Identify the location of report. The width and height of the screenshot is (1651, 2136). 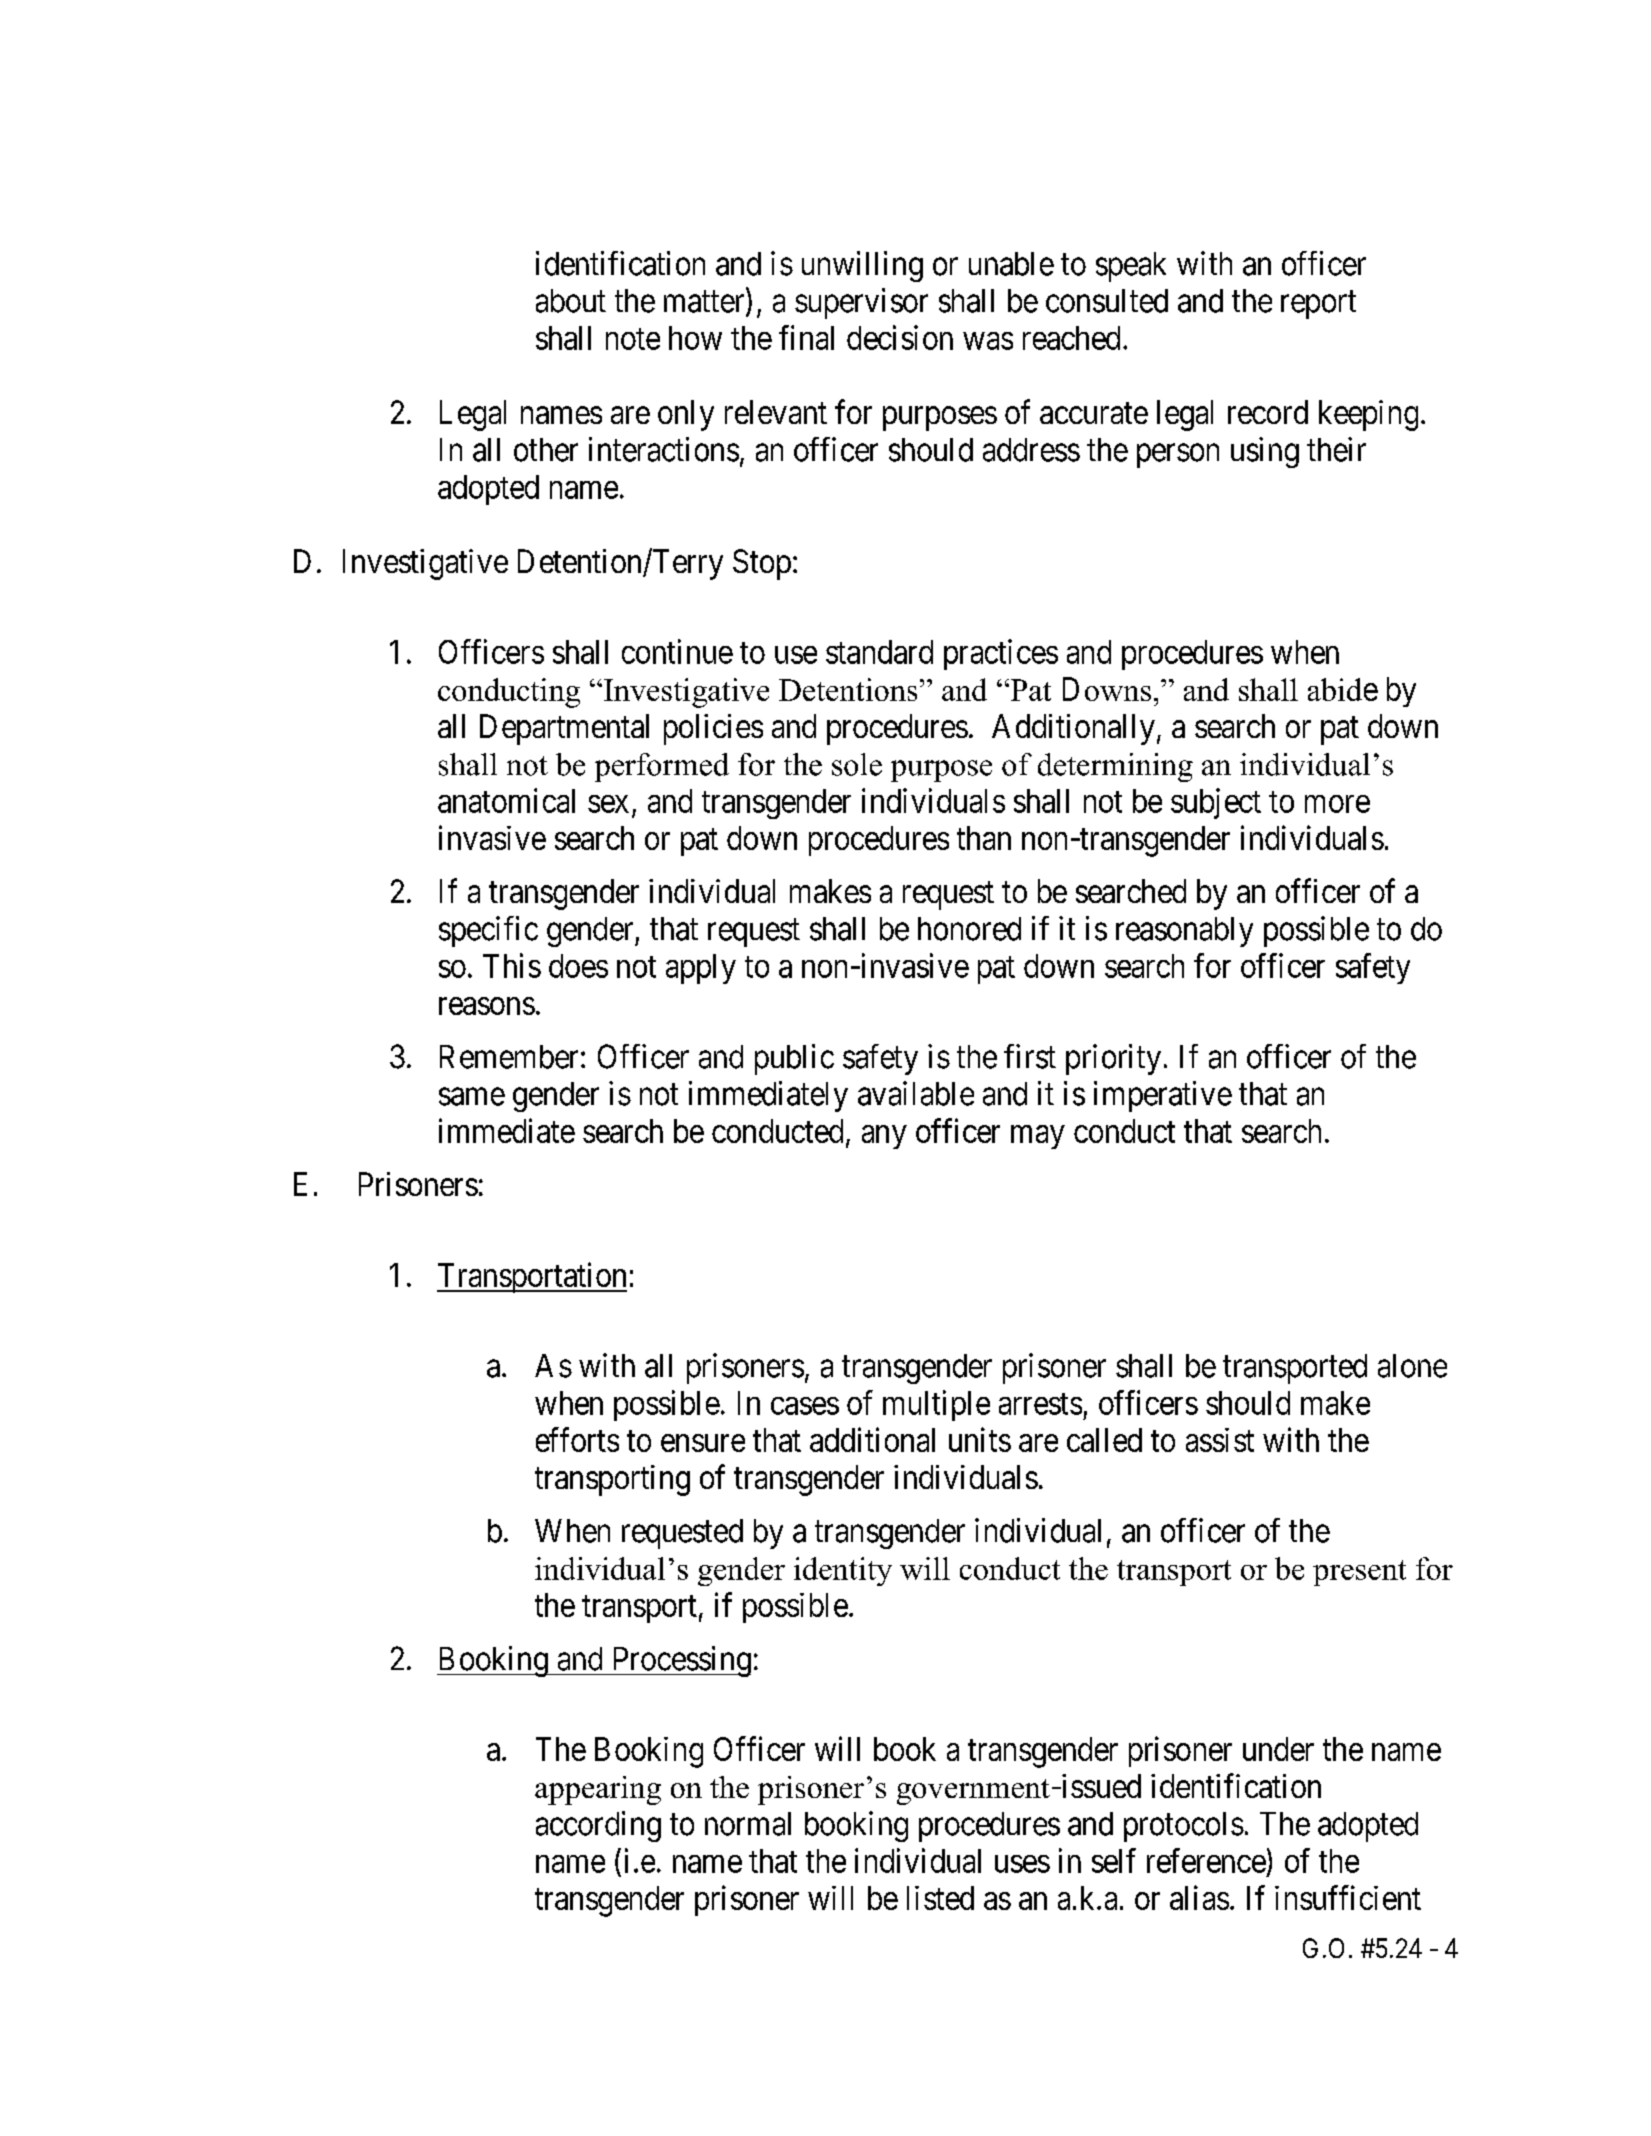
(1318, 305).
